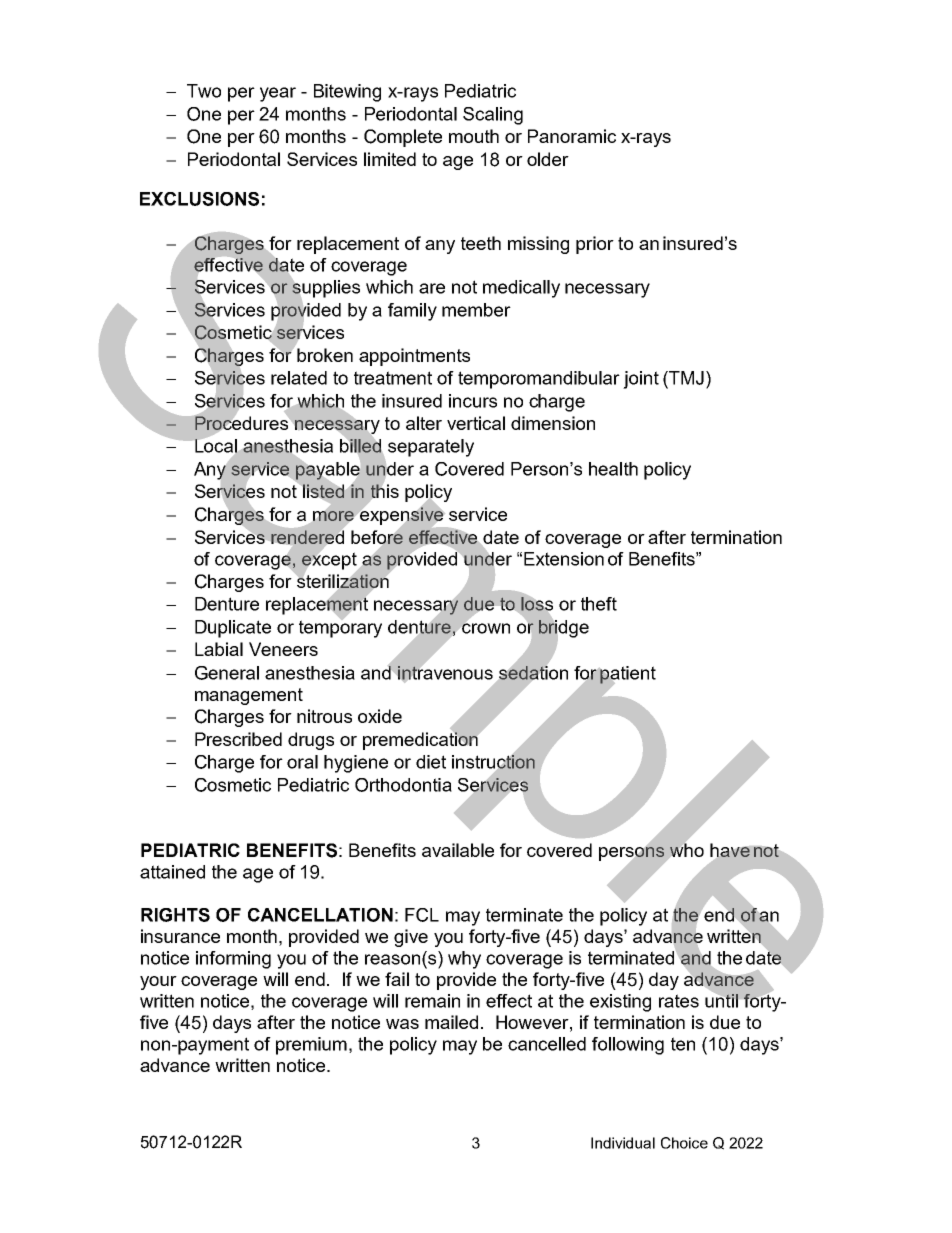 The width and height of the page is (952, 1233). What do you see at coordinates (599, 604) in the page?
I see `theft` at bounding box center [599, 604].
